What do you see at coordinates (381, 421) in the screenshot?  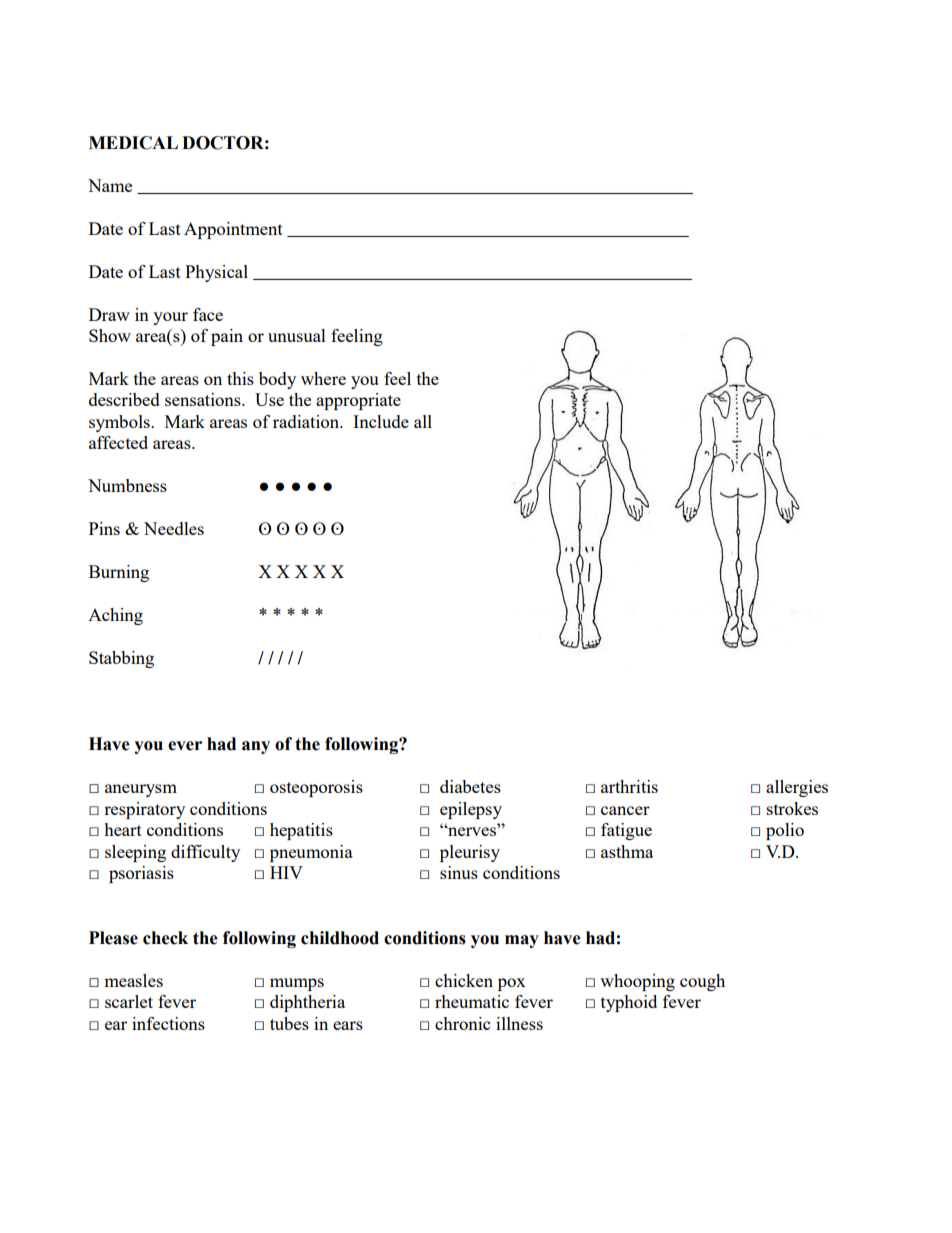 I see `Include` at bounding box center [381, 421].
